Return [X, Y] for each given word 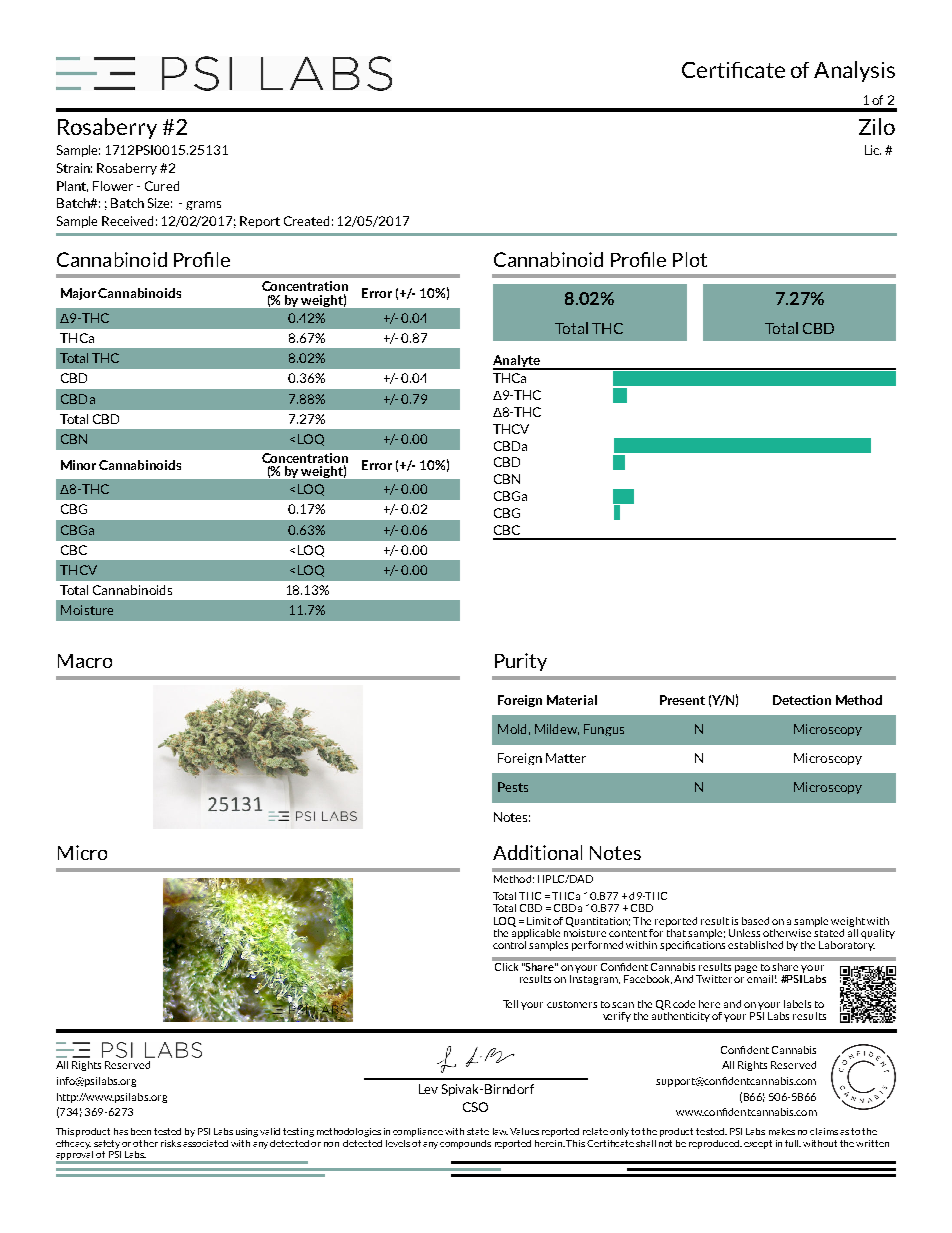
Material [572, 700]
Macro [85, 661]
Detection [802, 700]
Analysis [854, 71]
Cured [162, 186]
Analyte [517, 362]
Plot [690, 259]
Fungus [604, 730]
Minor [78, 465]
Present [682, 700]
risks [171, 1143]
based [755, 921]
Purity [521, 662]
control [511, 945]
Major [80, 294]
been [141, 1131]
